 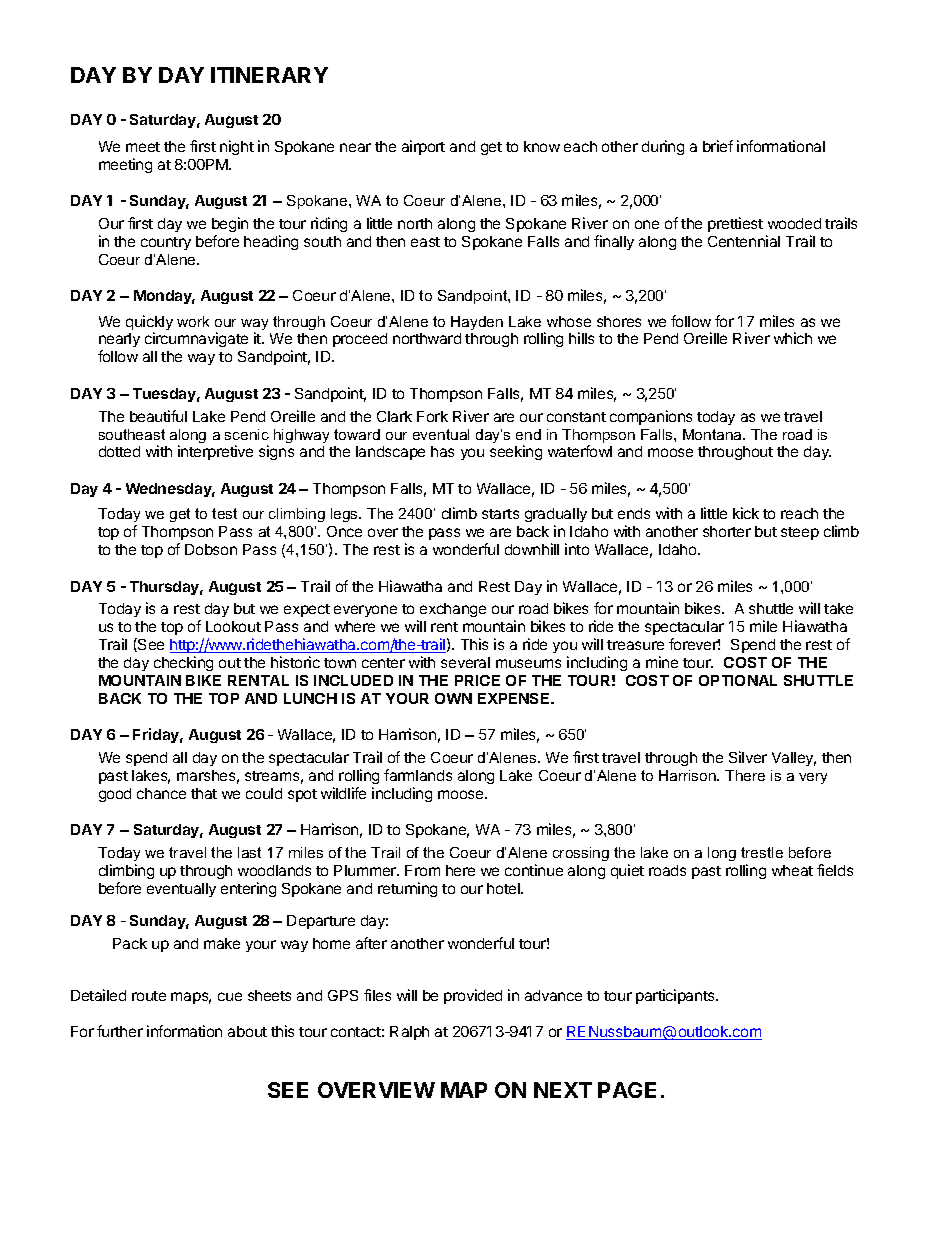 What do you see at coordinates (196, 339) in the screenshot?
I see `circumnavigate` at bounding box center [196, 339].
